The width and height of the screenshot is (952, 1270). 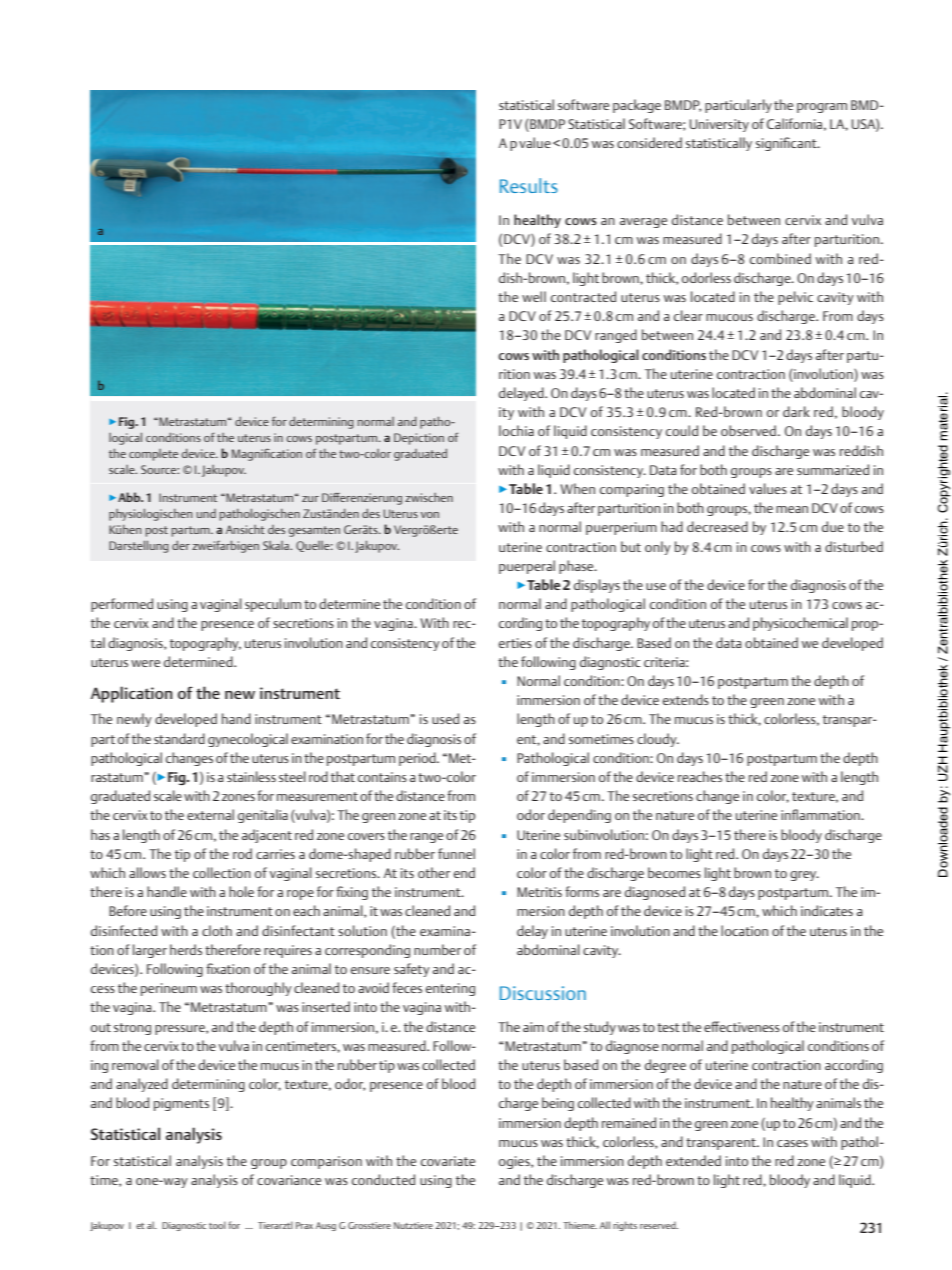 What do you see at coordinates (800, 624) in the screenshot?
I see `physicochemical` at bounding box center [800, 624].
